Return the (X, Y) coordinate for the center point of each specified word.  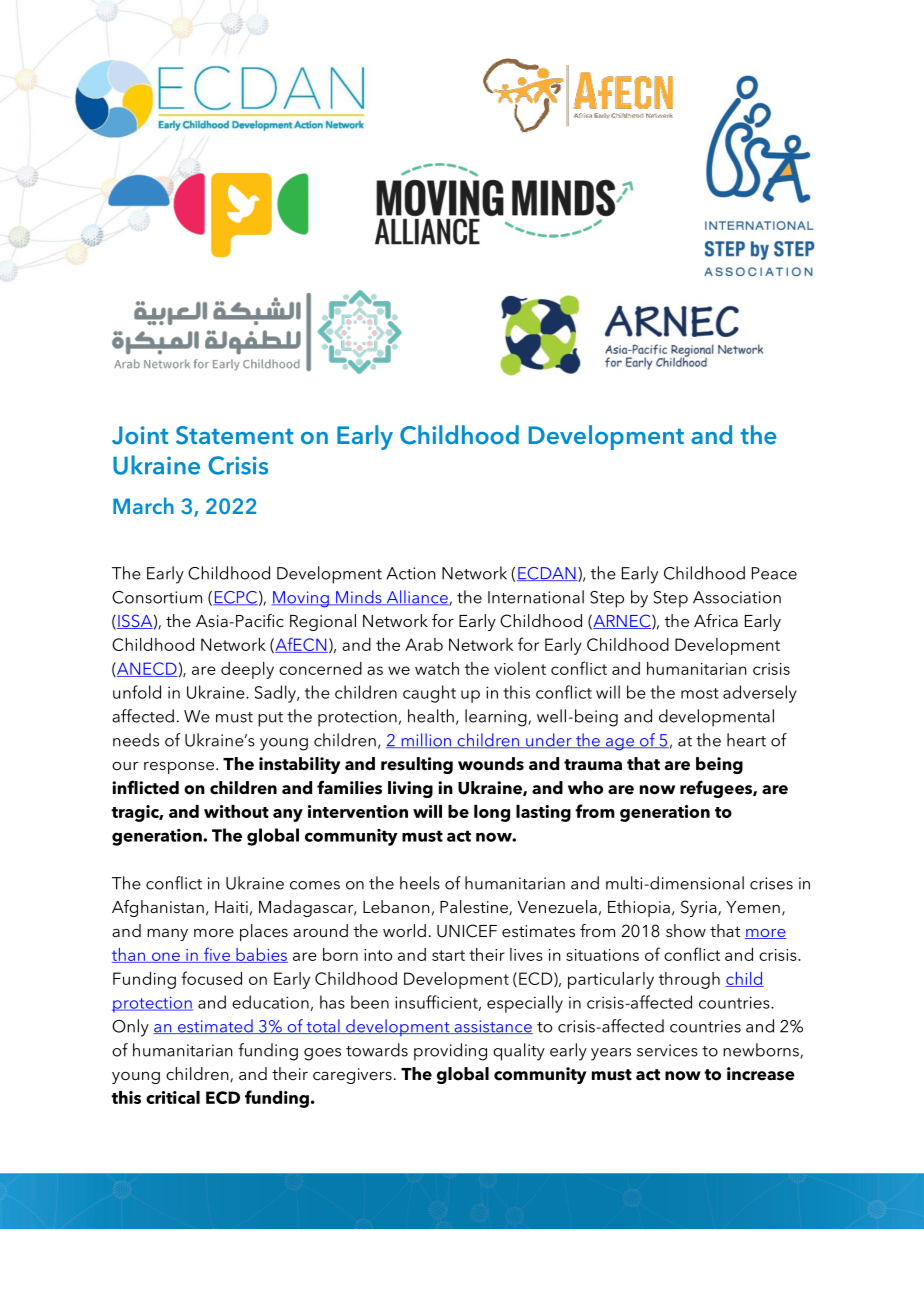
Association (737, 597)
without (236, 811)
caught (429, 694)
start (448, 955)
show (686, 930)
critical (173, 1097)
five (216, 955)
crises (771, 883)
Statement (234, 435)
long (492, 813)
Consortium (157, 597)
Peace (774, 573)
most (700, 693)
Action (411, 573)
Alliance (417, 598)
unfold (137, 692)
